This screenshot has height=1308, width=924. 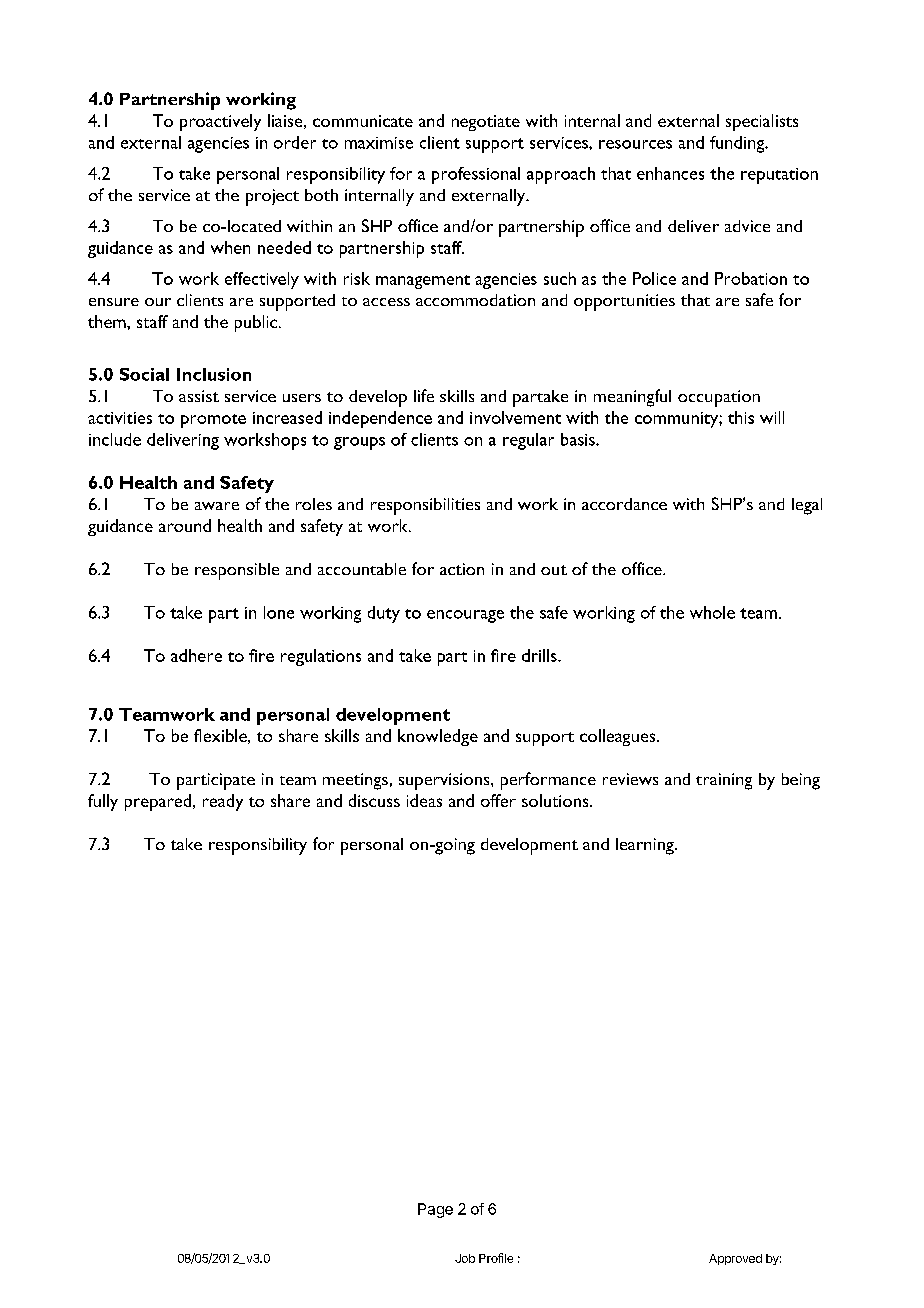 I want to click on funding, so click(x=738, y=144).
